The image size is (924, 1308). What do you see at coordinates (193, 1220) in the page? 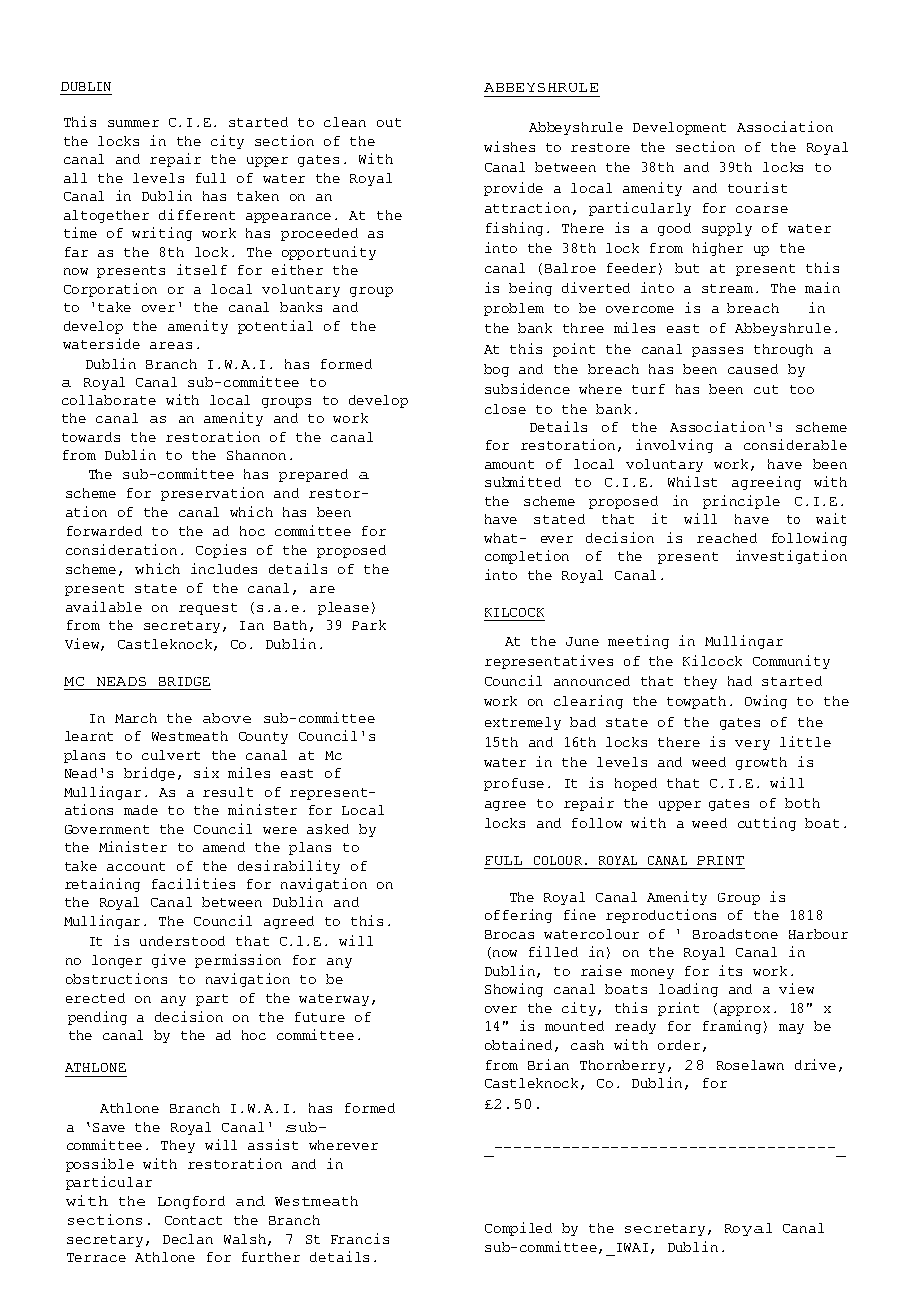
I see `Contact` at bounding box center [193, 1220].
